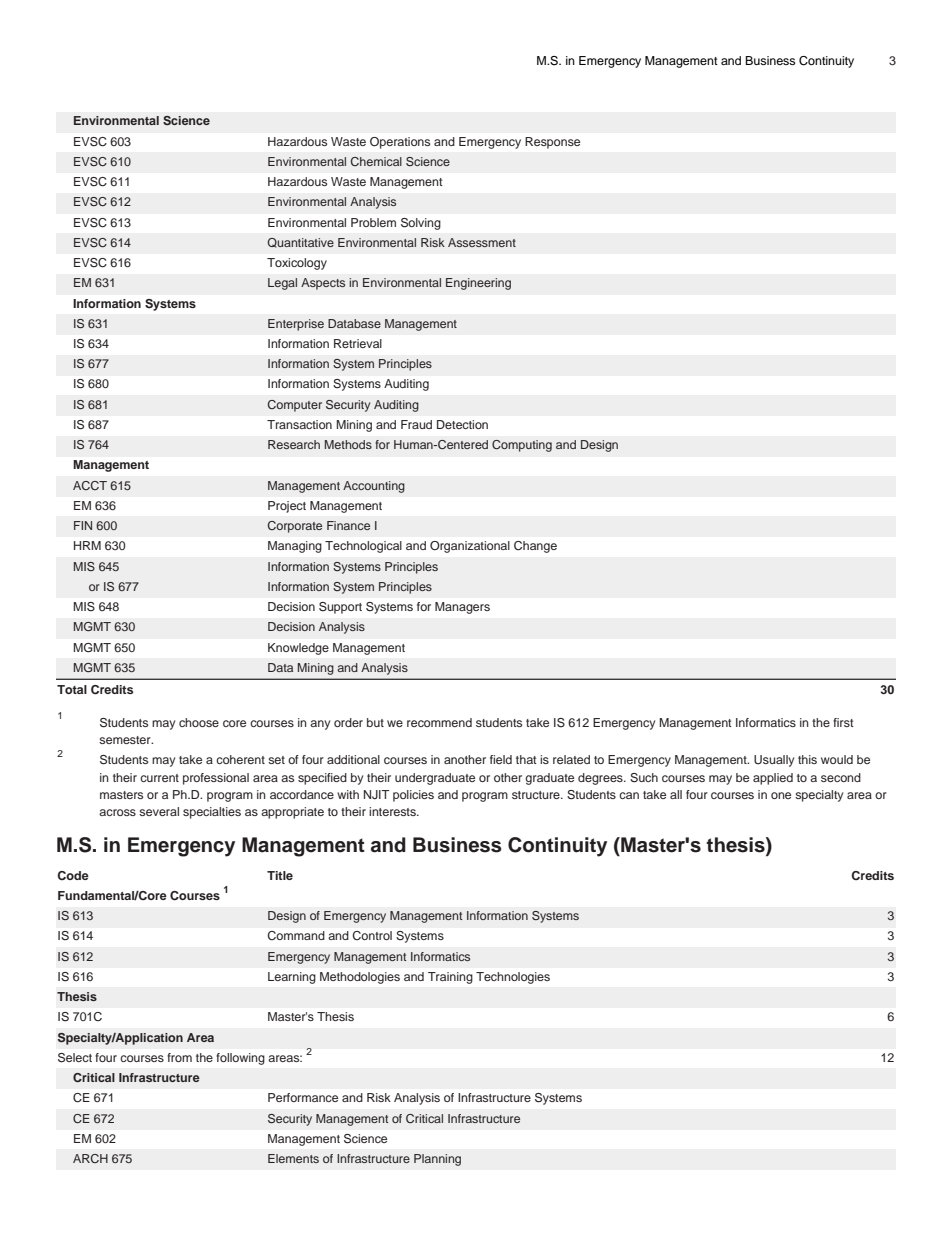 Image resolution: width=952 pixels, height=1233 pixels. I want to click on policies, so click(413, 796).
